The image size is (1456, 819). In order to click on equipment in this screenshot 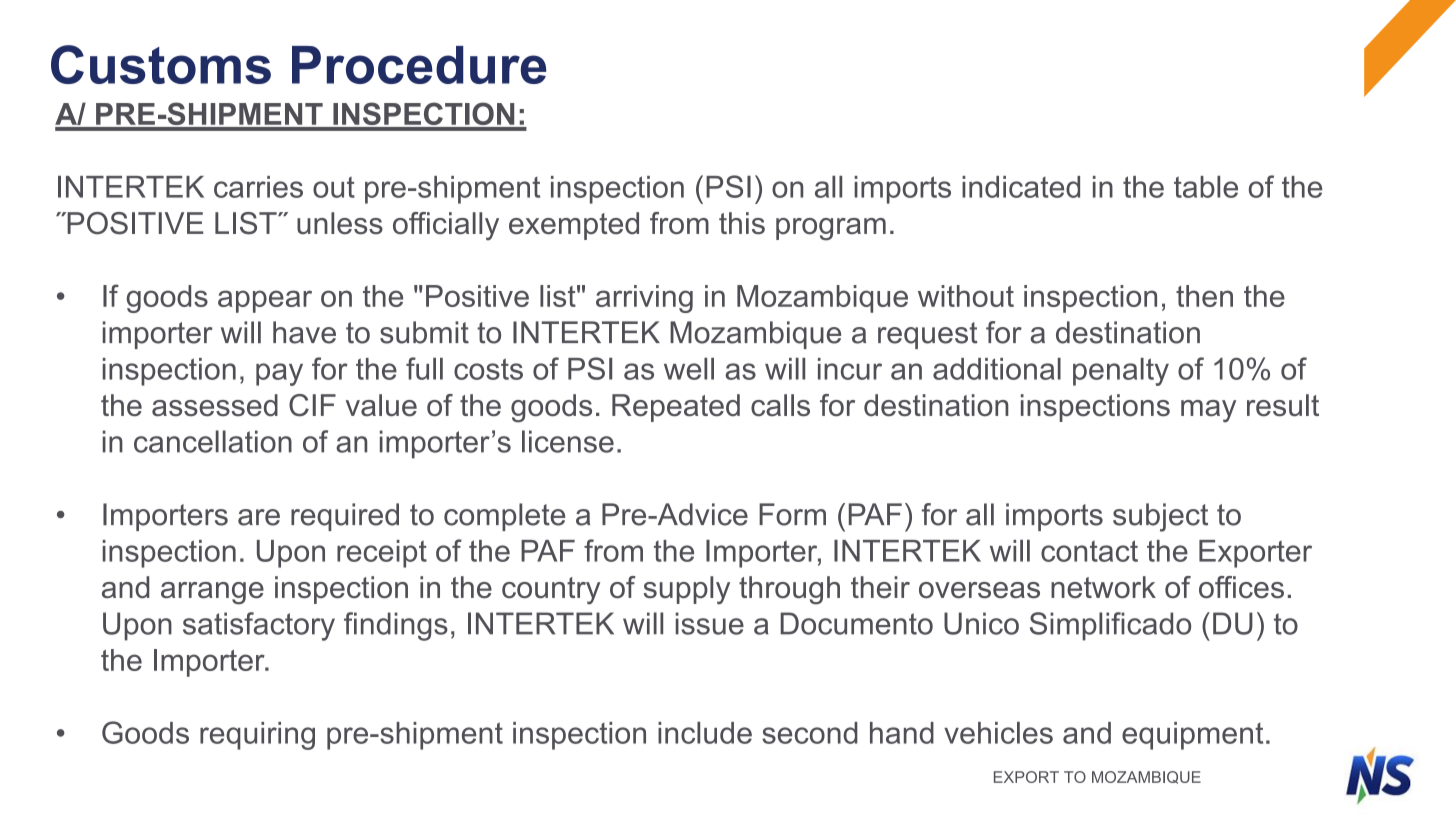, I will do `click(1192, 736)`.
